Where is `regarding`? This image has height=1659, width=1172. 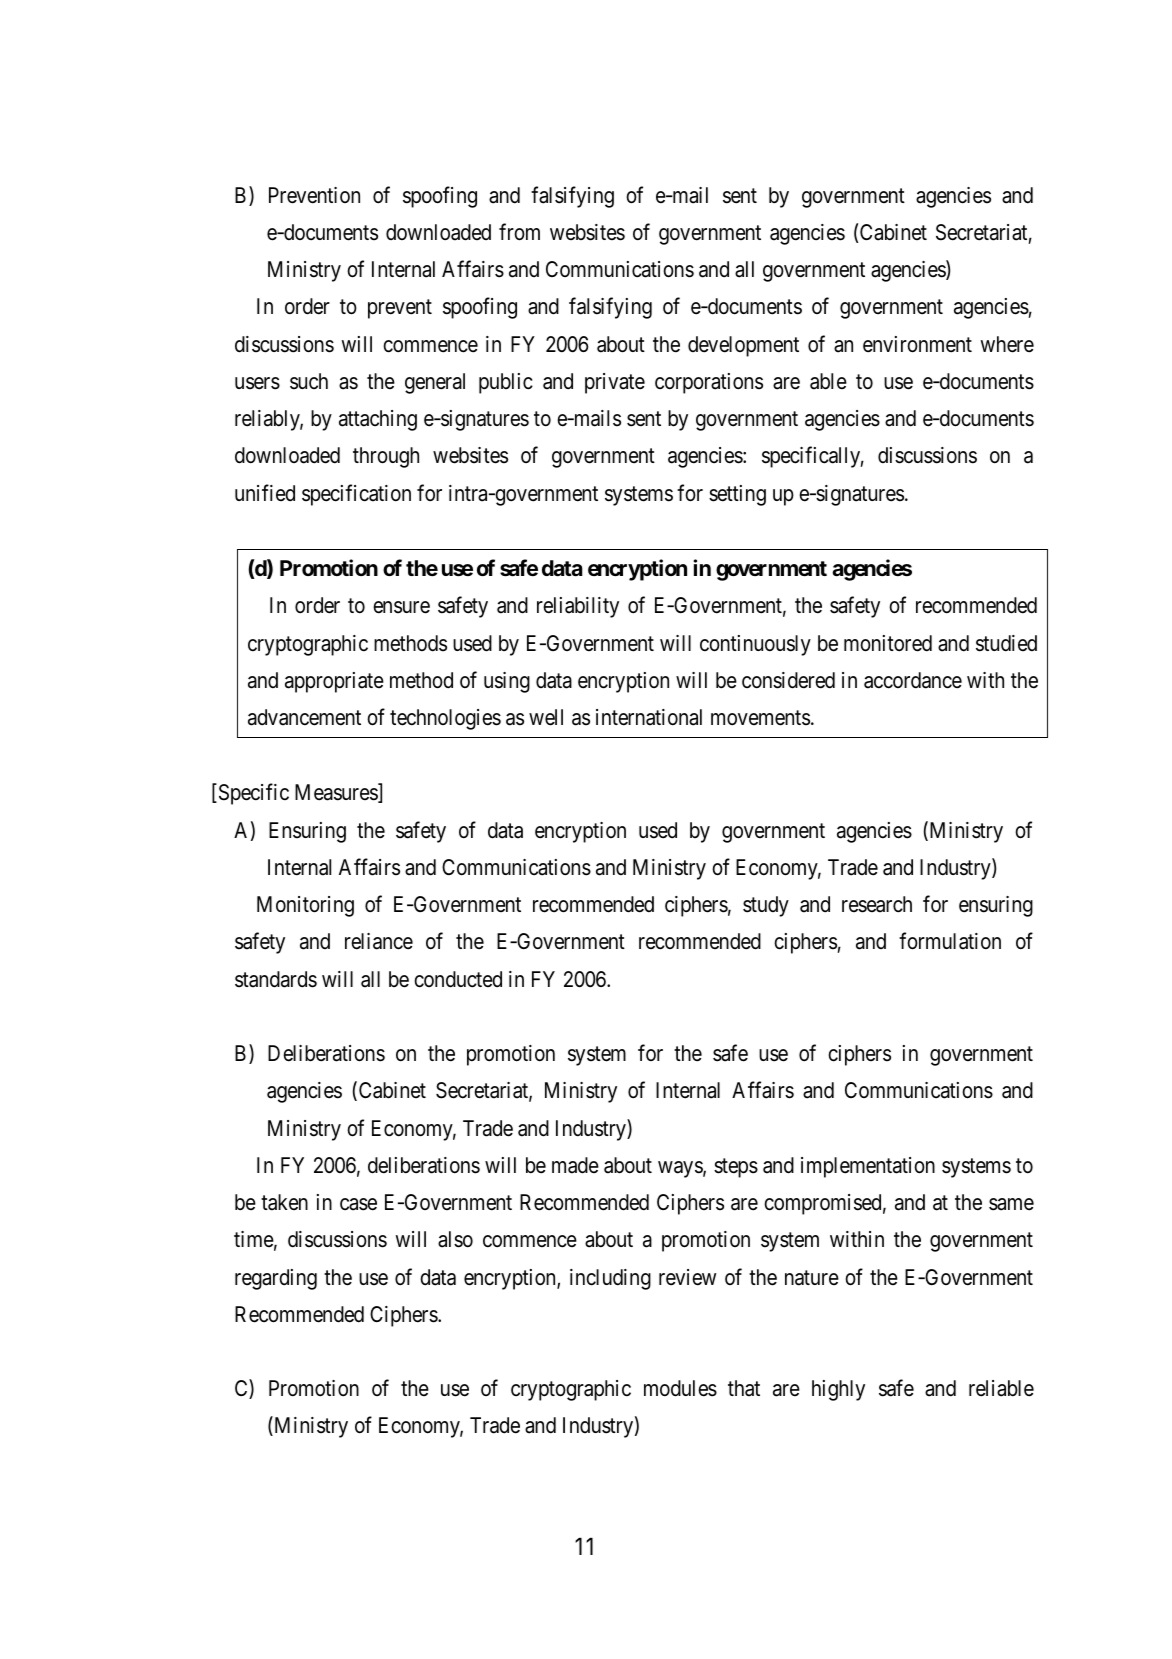
regarding is located at coordinates (276, 1279).
